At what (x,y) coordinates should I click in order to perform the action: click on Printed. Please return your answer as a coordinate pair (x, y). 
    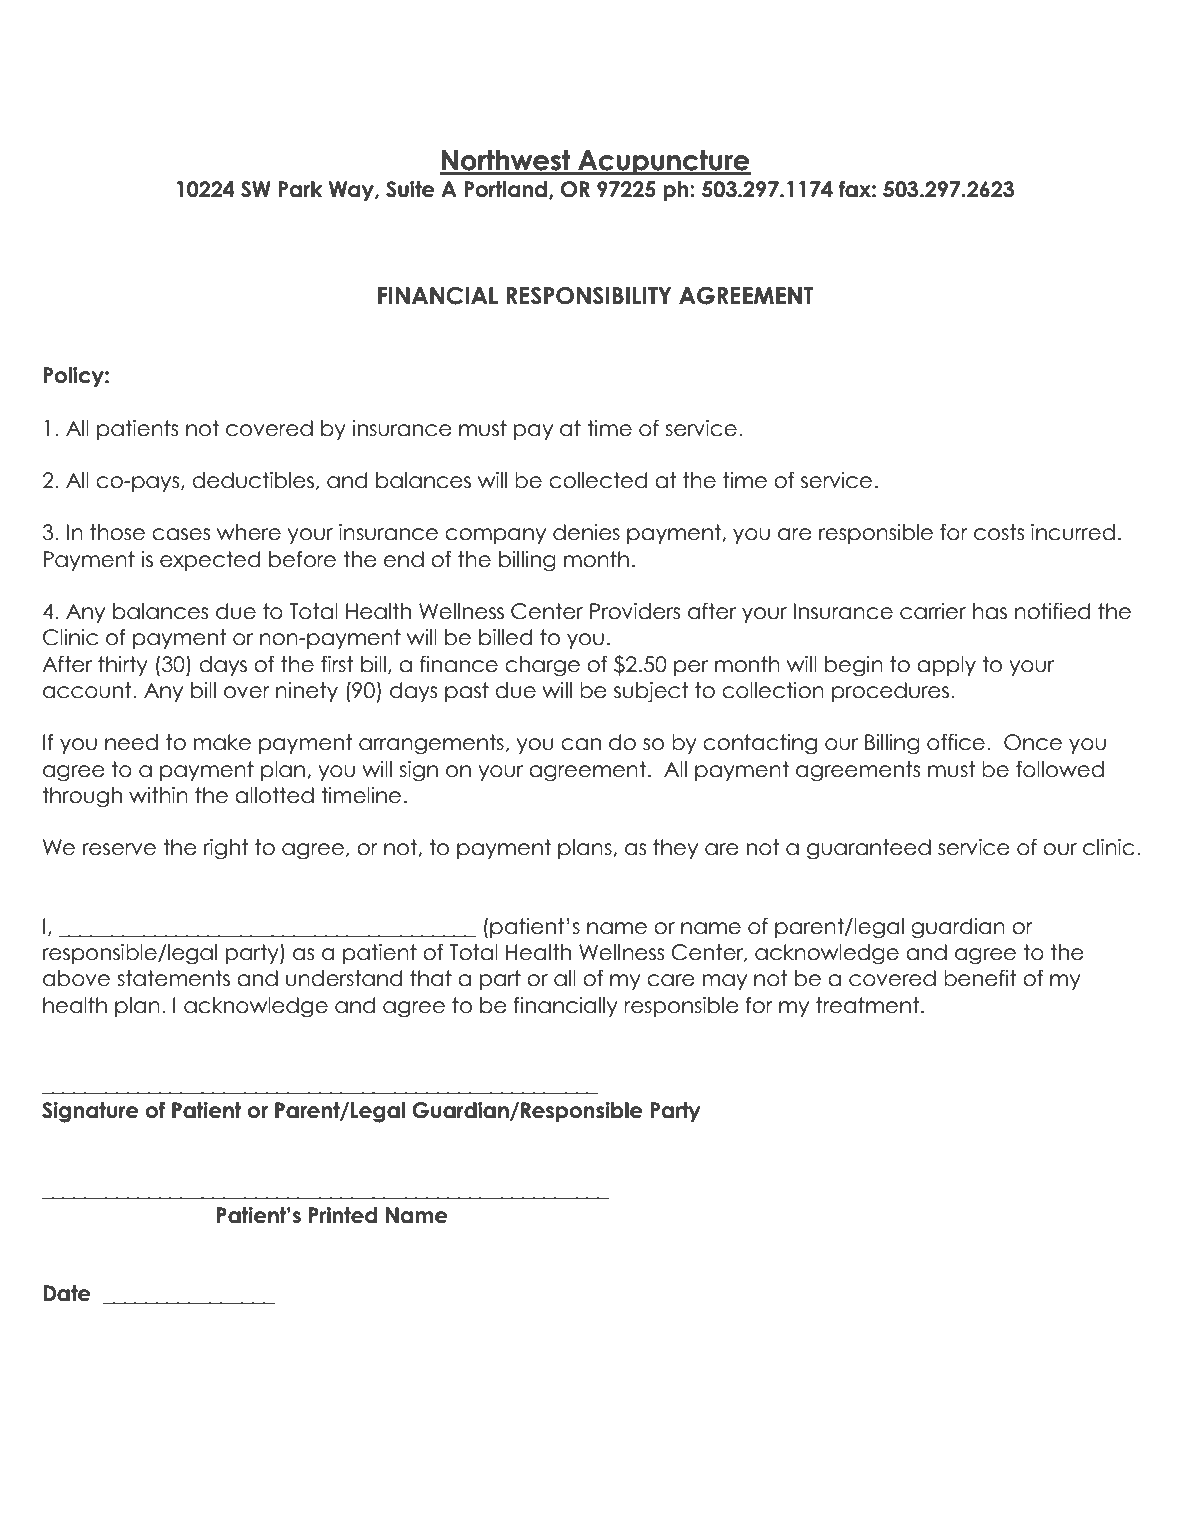
    Looking at the image, I should click on (343, 1215).
